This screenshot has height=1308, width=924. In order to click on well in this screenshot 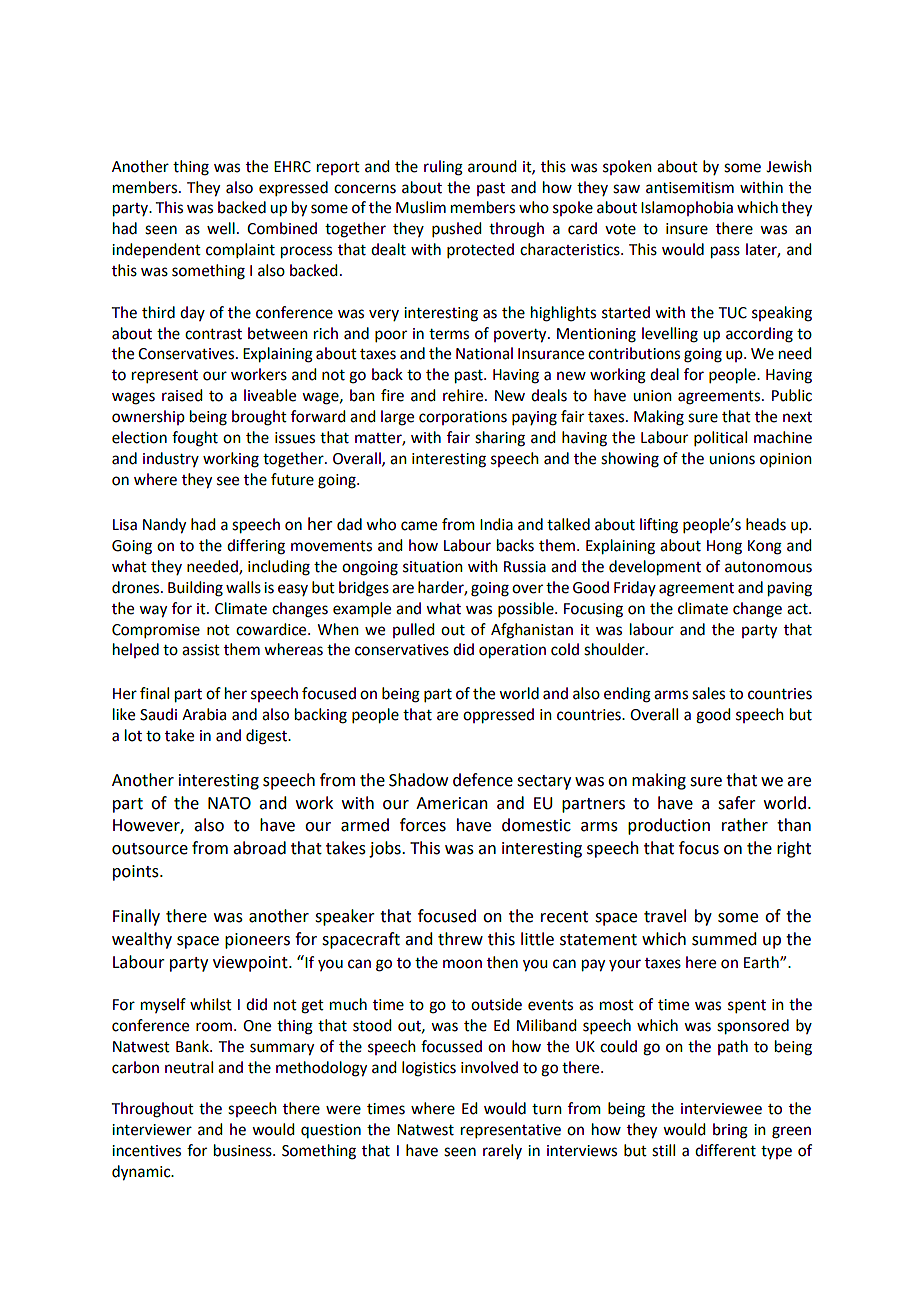, I will do `click(221, 228)`.
